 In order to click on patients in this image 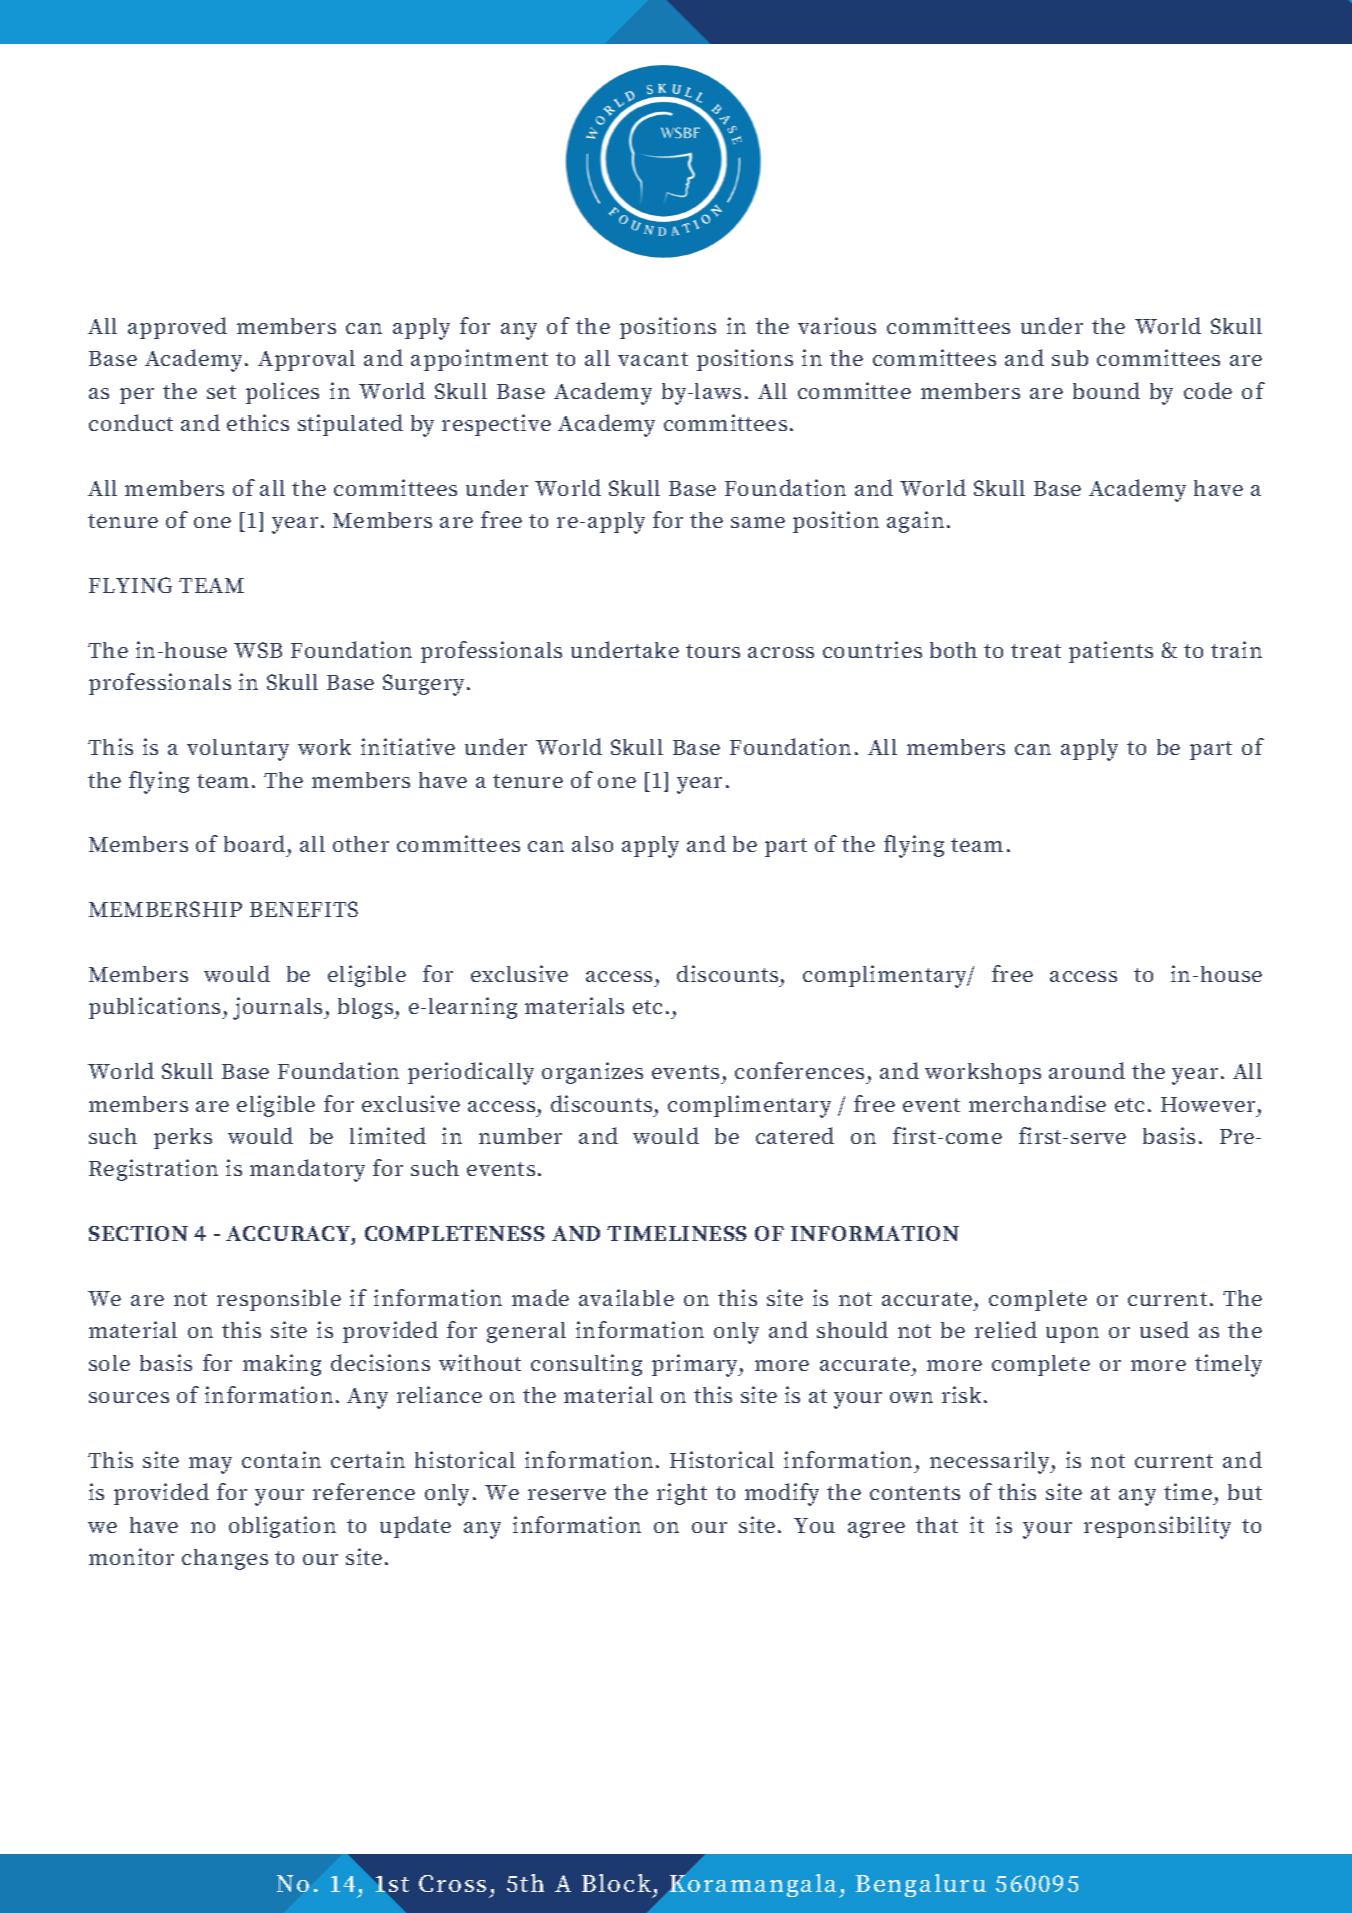, I will do `click(1111, 652)`.
